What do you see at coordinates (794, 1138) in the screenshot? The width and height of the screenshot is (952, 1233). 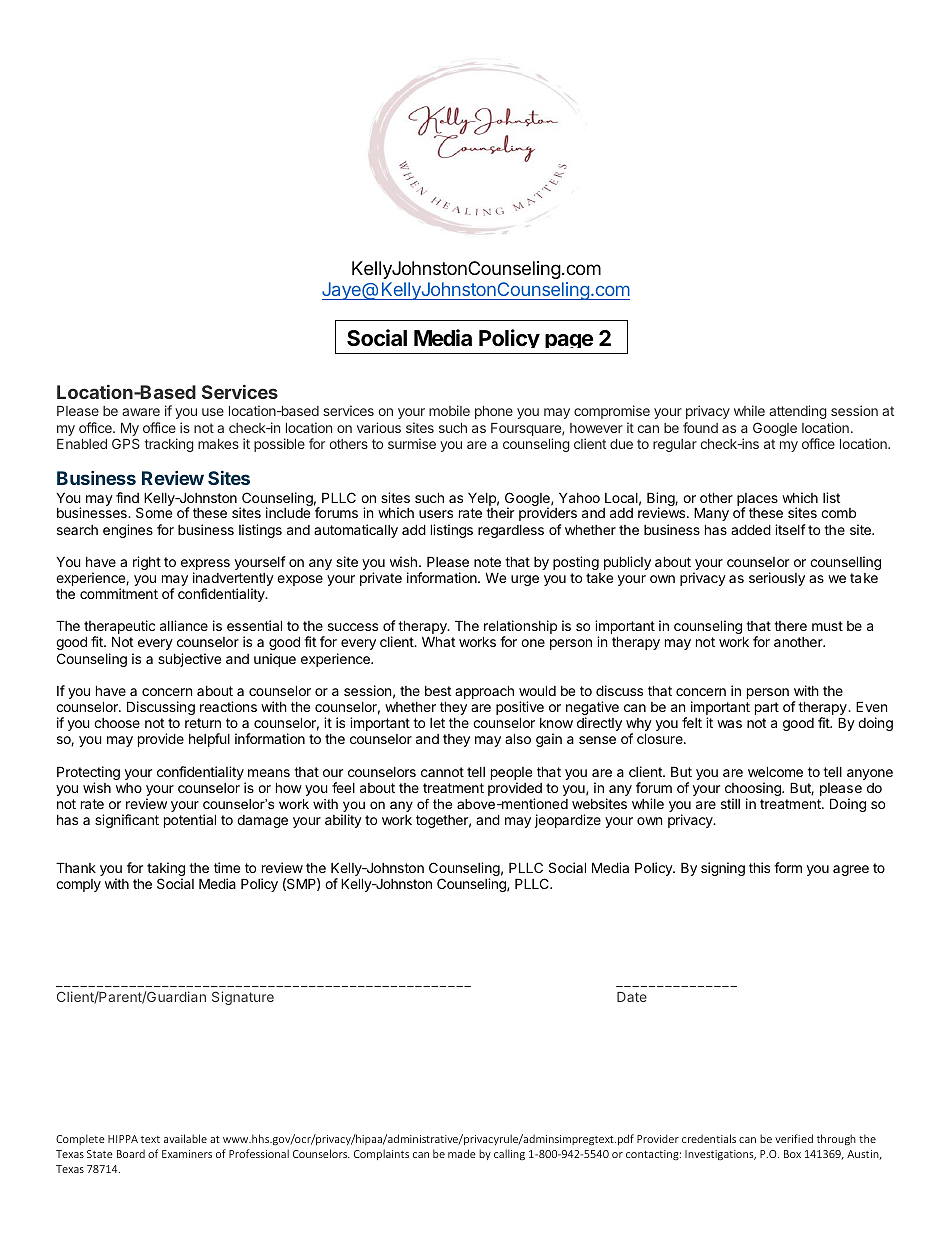 I see `verified` at bounding box center [794, 1138].
